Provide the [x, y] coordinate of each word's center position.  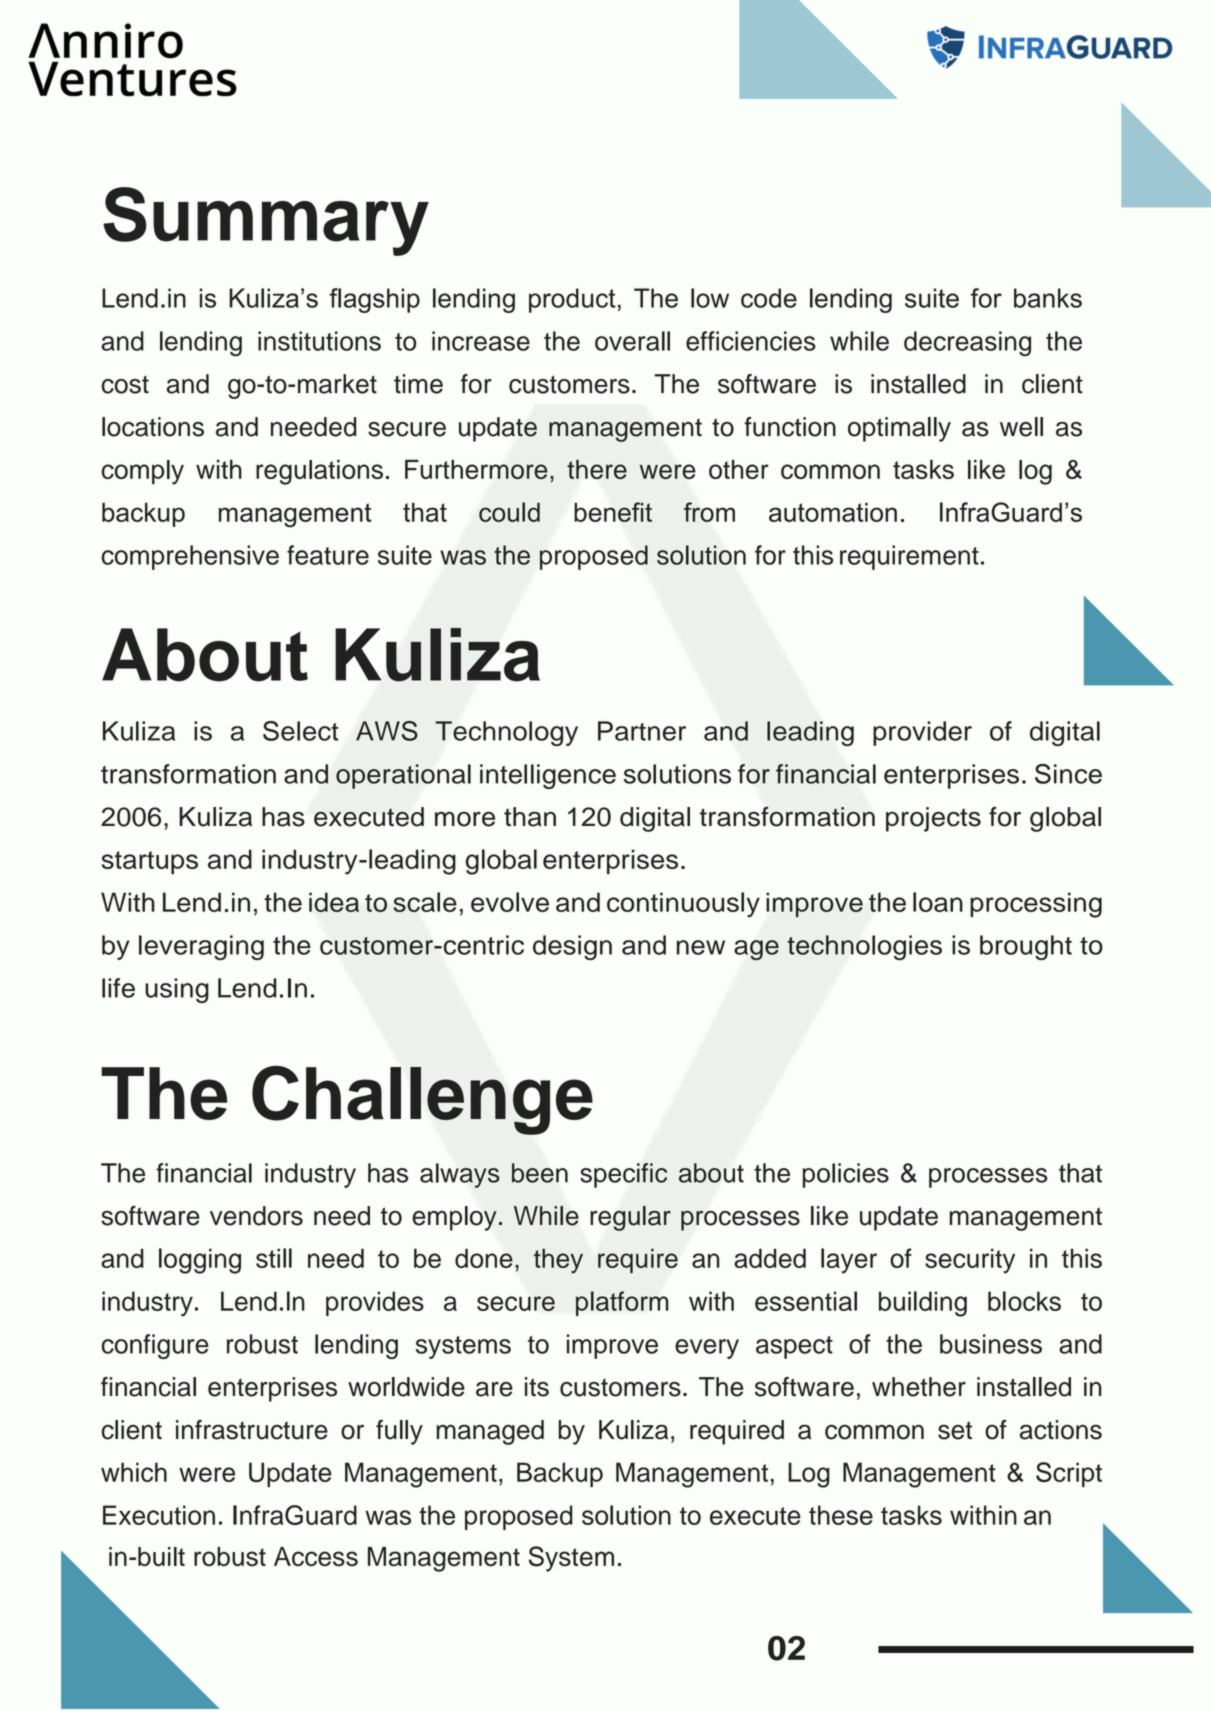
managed [490, 1432]
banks [1048, 298]
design [572, 947]
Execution [159, 1515]
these [841, 1515]
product [572, 300]
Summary [266, 221]
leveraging [201, 947]
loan [938, 902]
